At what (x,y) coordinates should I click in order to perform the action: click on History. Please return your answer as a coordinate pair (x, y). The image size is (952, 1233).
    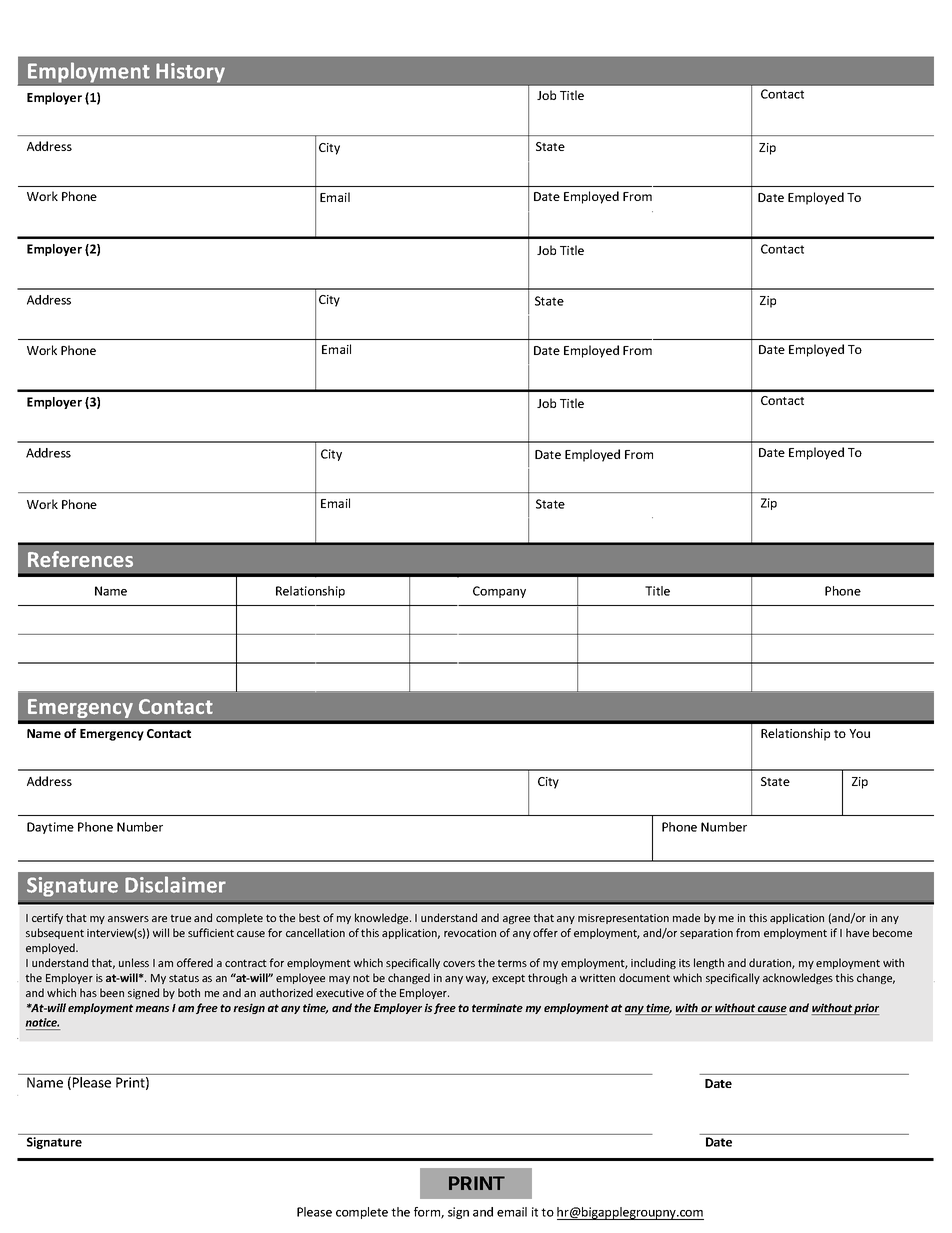
    Looking at the image, I should click on (190, 73).
